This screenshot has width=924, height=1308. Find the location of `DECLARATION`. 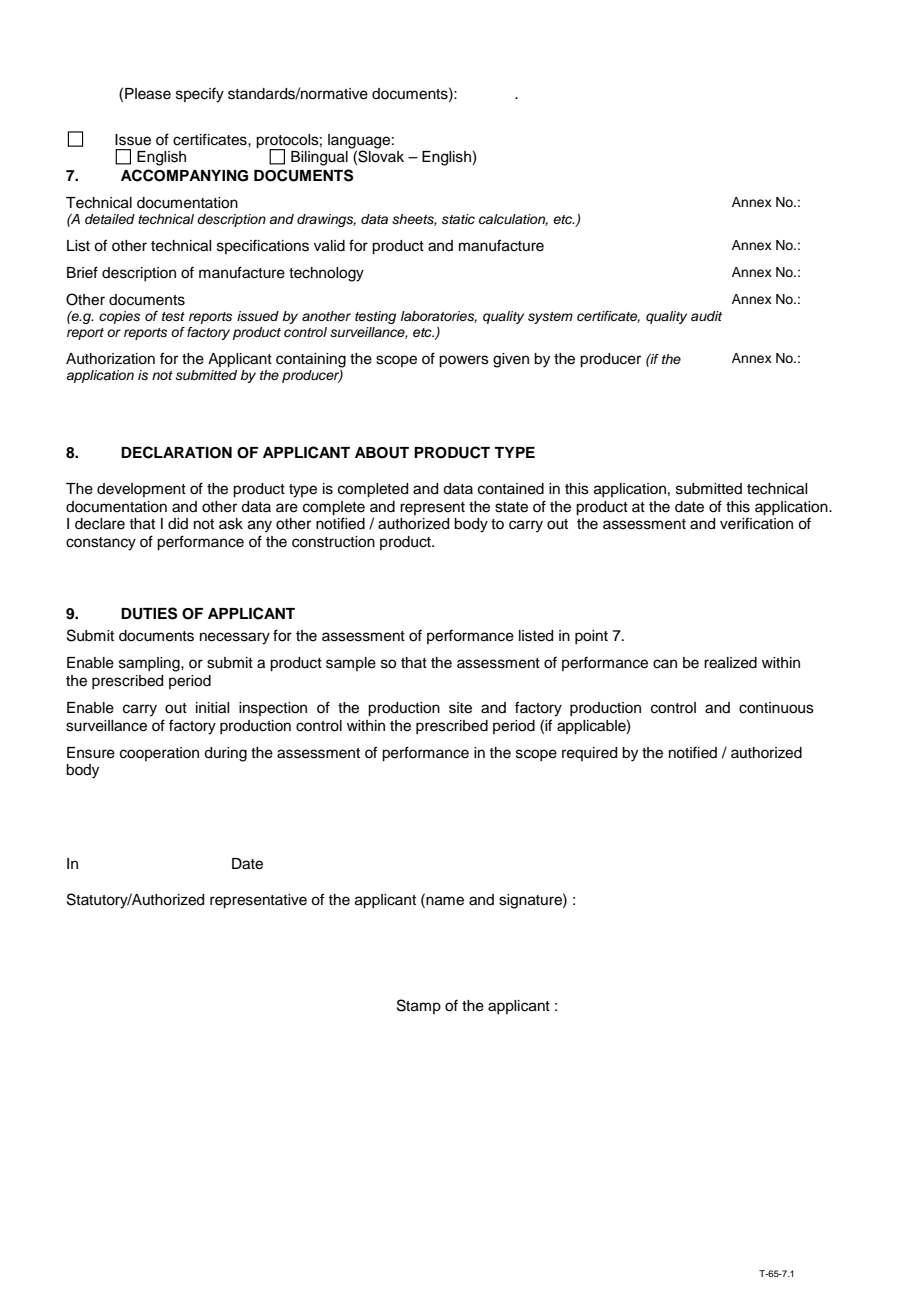

DECLARATION is located at coordinates (176, 452).
